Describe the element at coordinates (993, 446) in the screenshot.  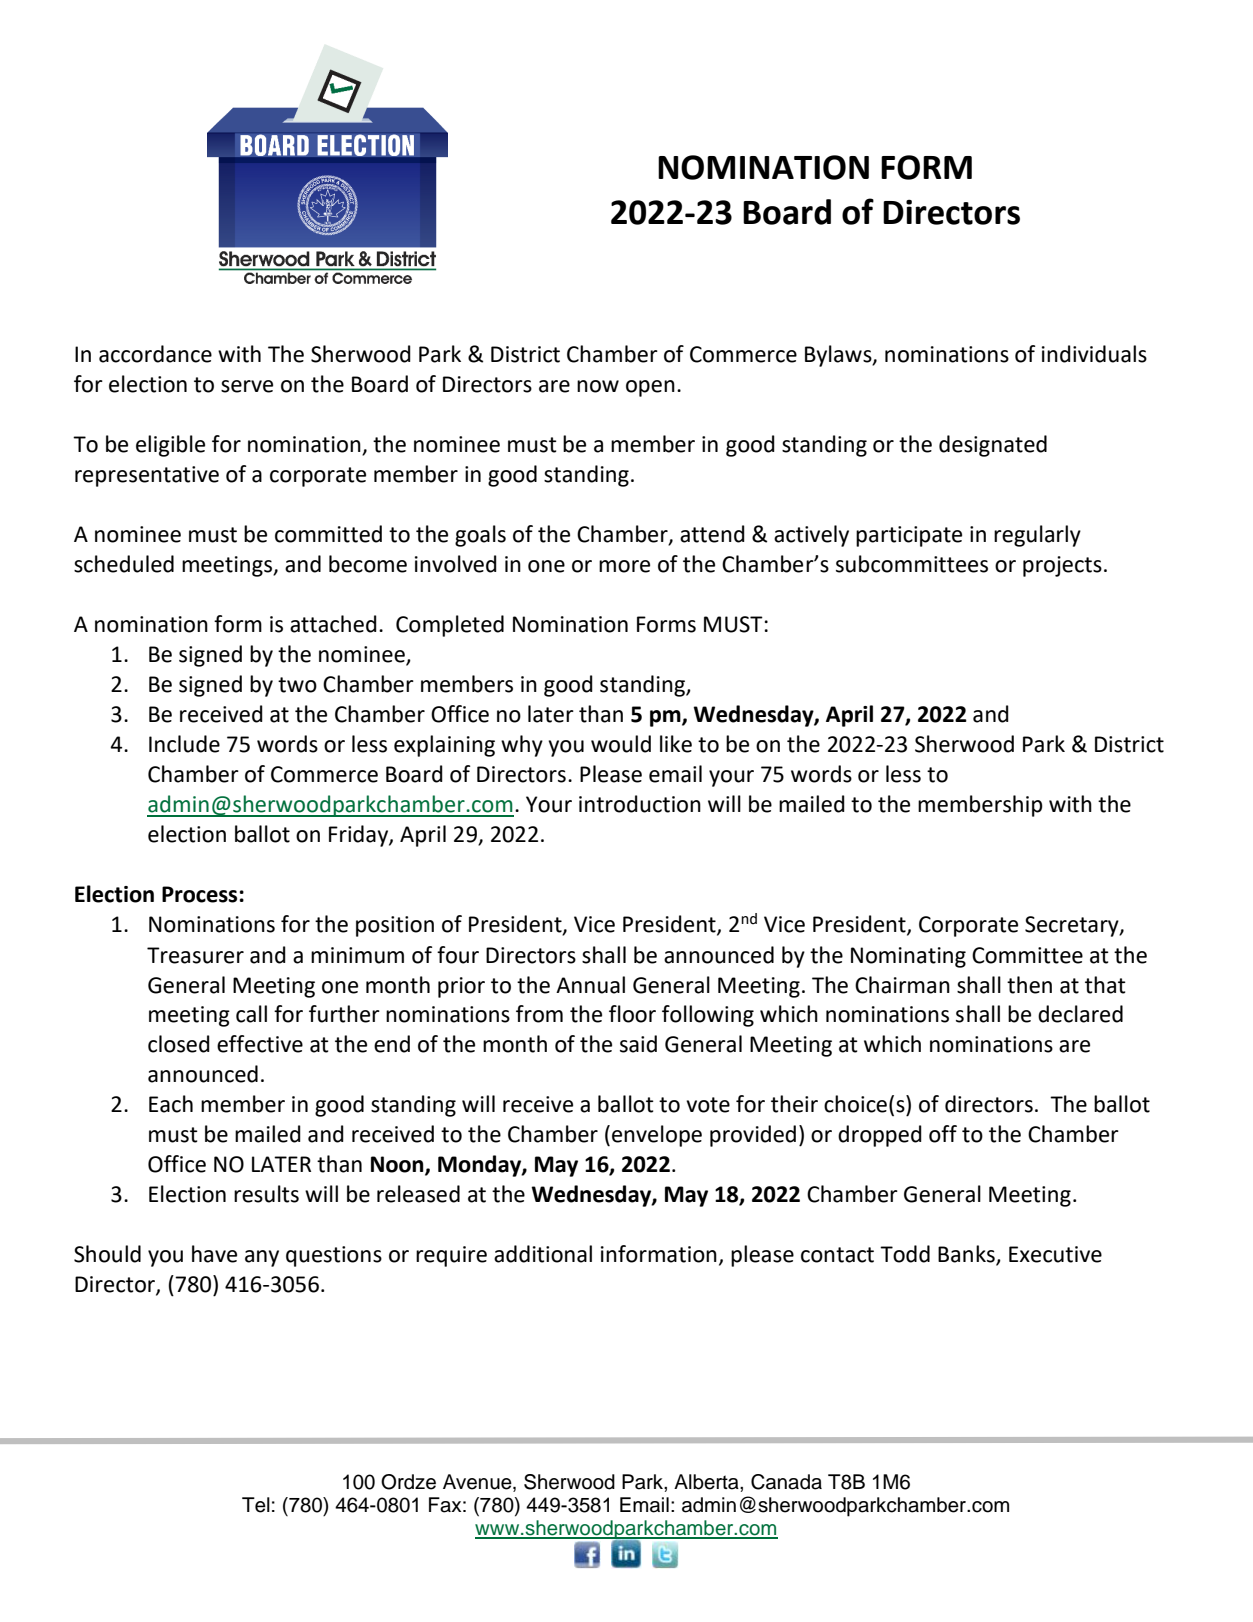
I see `designated` at that location.
